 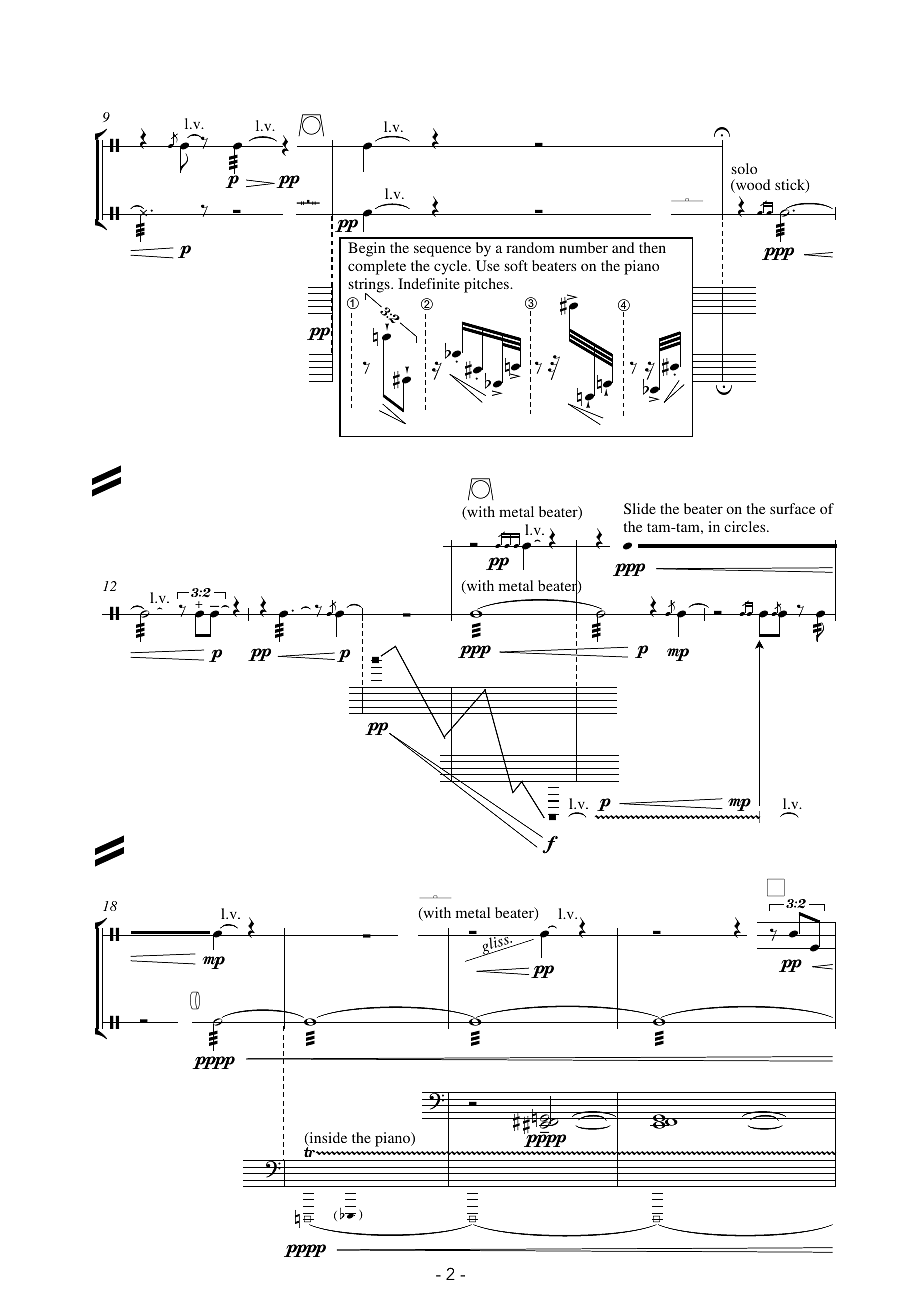 What do you see at coordinates (744, 168) in the screenshot?
I see `solo` at bounding box center [744, 168].
